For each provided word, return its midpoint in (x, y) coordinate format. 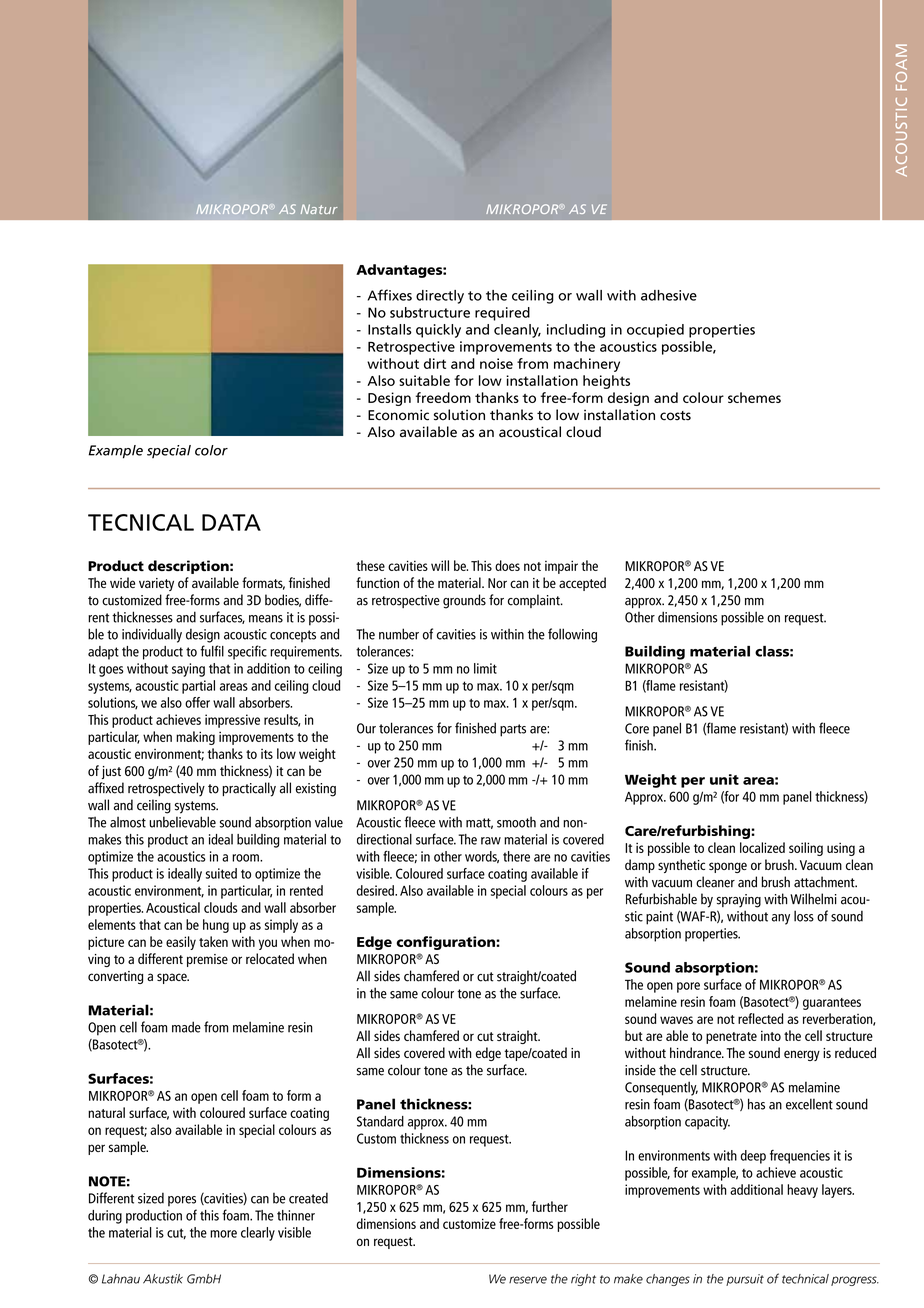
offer (197, 702)
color (211, 450)
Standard (380, 1121)
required (502, 314)
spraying (739, 901)
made (186, 1027)
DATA (231, 522)
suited (221, 873)
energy (802, 1055)
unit (724, 779)
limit (485, 668)
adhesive (669, 295)
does (507, 565)
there (516, 856)
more (223, 1234)
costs (675, 416)
